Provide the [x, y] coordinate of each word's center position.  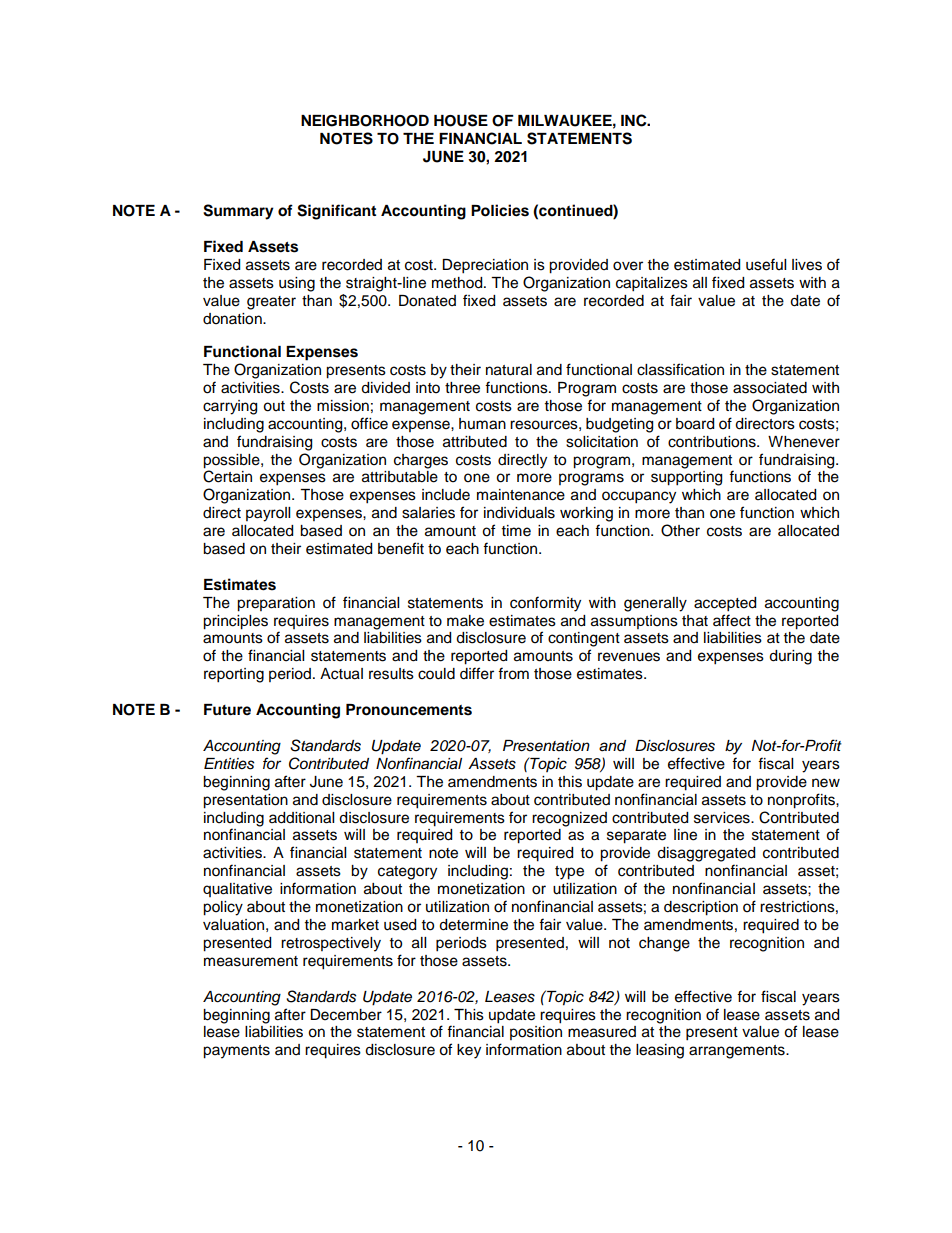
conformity [545, 604]
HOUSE [461, 120]
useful [766, 264]
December [346, 1015]
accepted [725, 604]
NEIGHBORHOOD [365, 121]
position [536, 1033]
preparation [276, 604]
